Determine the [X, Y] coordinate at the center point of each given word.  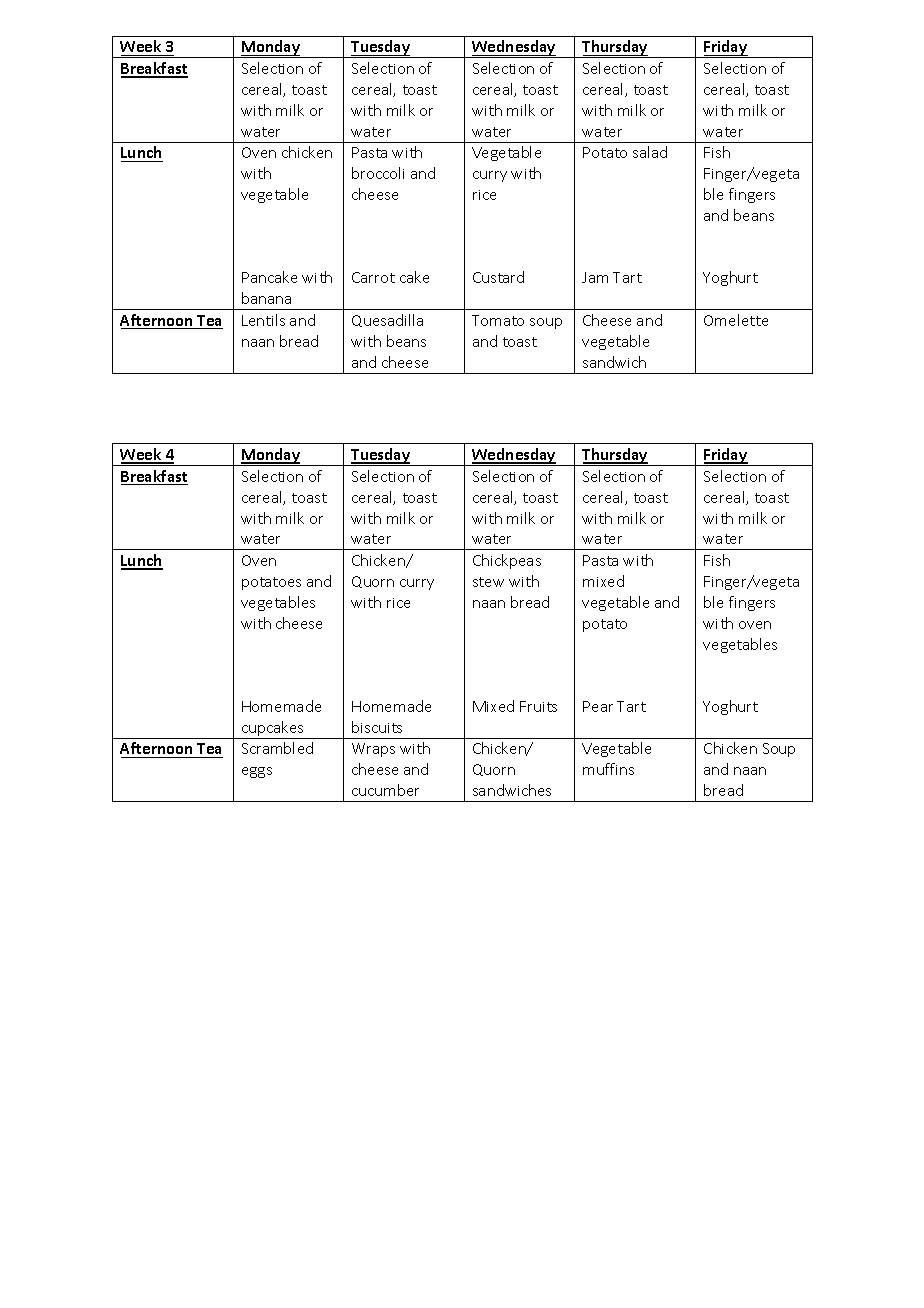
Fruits [538, 706]
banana [266, 298]
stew [488, 582]
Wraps [373, 750]
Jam [595, 277]
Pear [598, 706]
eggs [257, 772]
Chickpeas [507, 561]
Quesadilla [387, 320]
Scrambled [277, 748]
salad [650, 152]
